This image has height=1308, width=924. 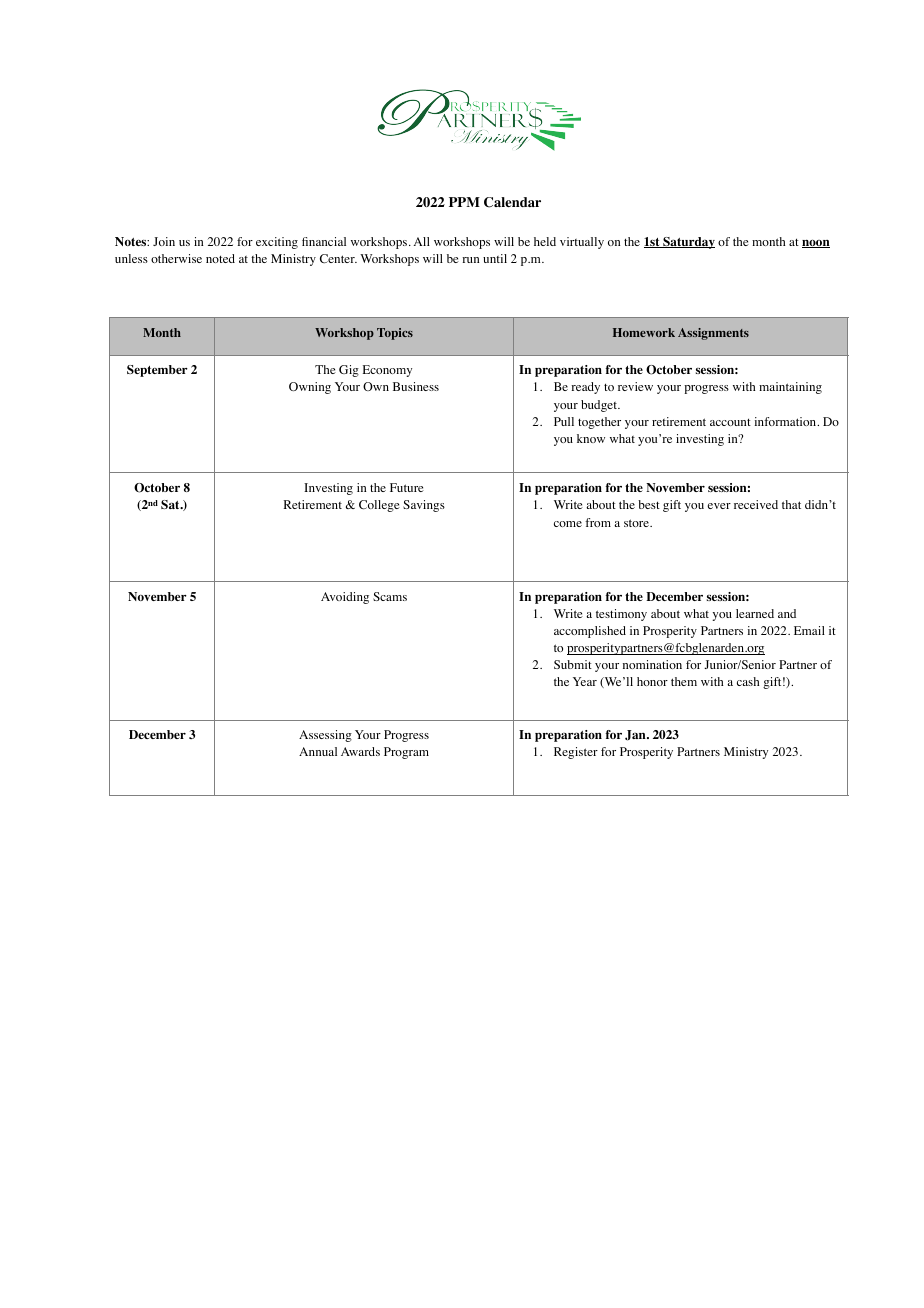 I want to click on Future, so click(x=407, y=487).
